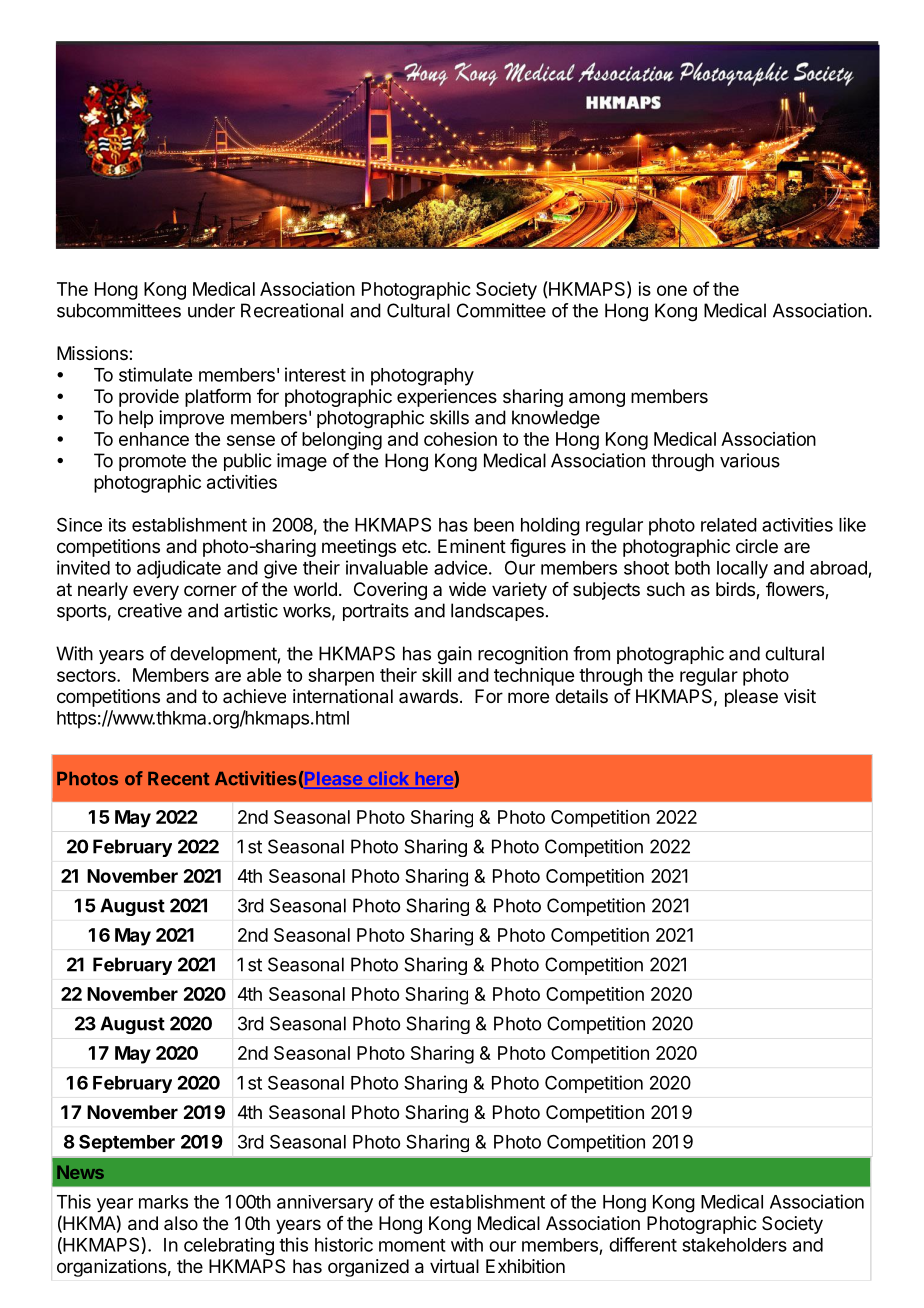 The width and height of the page is (924, 1308). What do you see at coordinates (454, 1266) in the page?
I see `virtual` at bounding box center [454, 1266].
